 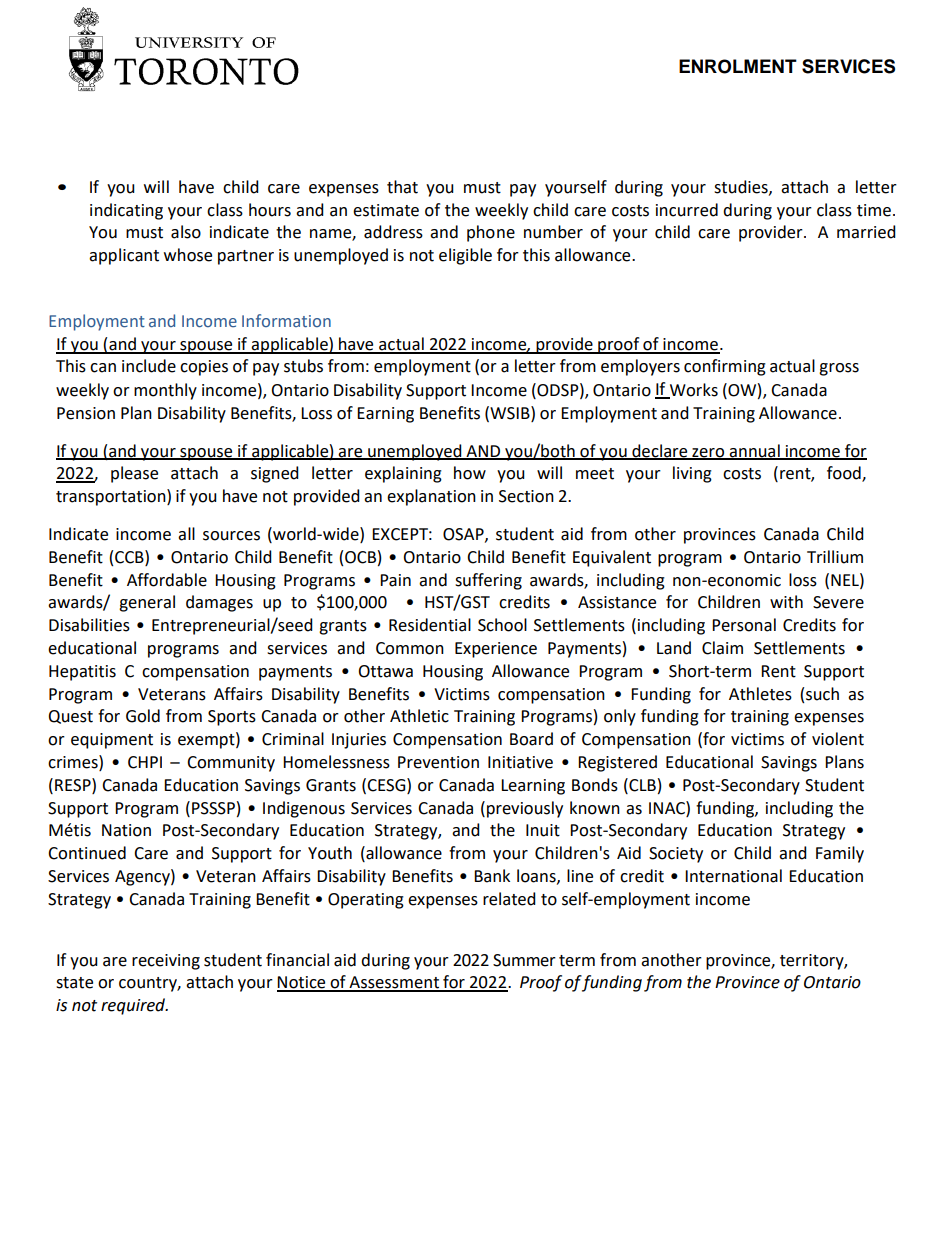 I want to click on ENROLMENT, so click(x=738, y=66).
